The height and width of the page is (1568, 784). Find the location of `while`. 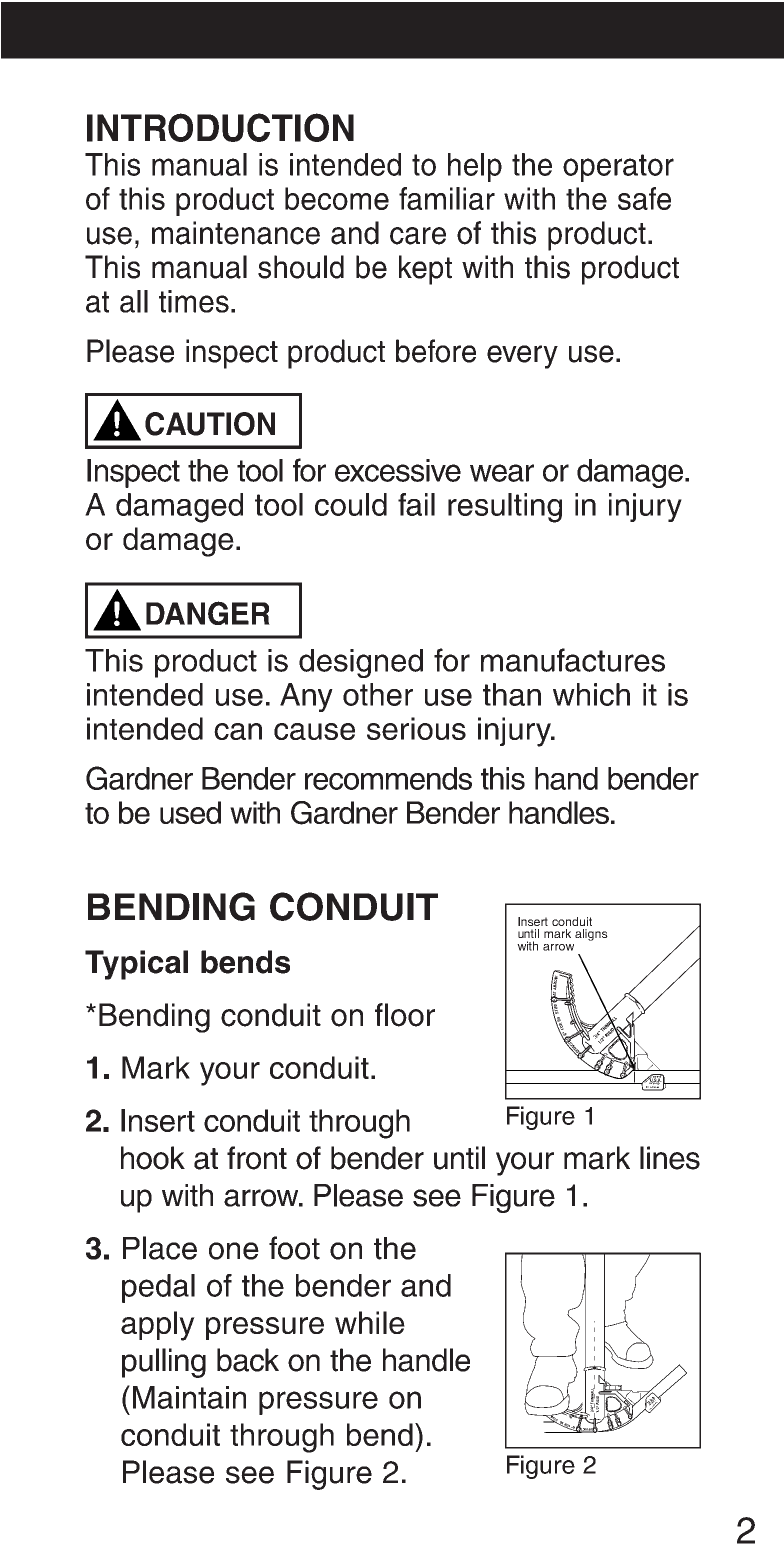

while is located at coordinates (370, 1322).
